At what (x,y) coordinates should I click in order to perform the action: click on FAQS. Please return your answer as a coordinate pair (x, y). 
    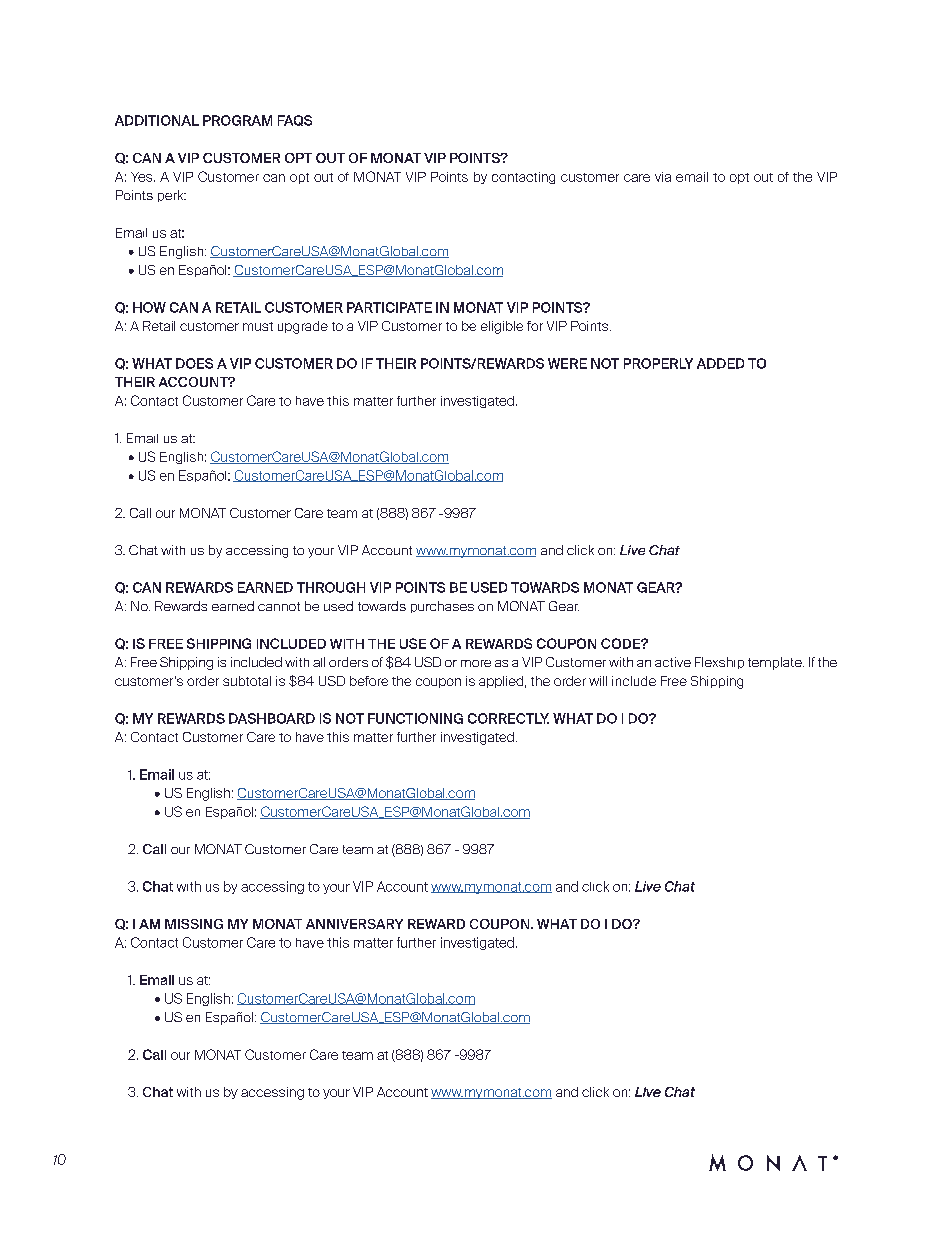
    Looking at the image, I should click on (295, 120).
